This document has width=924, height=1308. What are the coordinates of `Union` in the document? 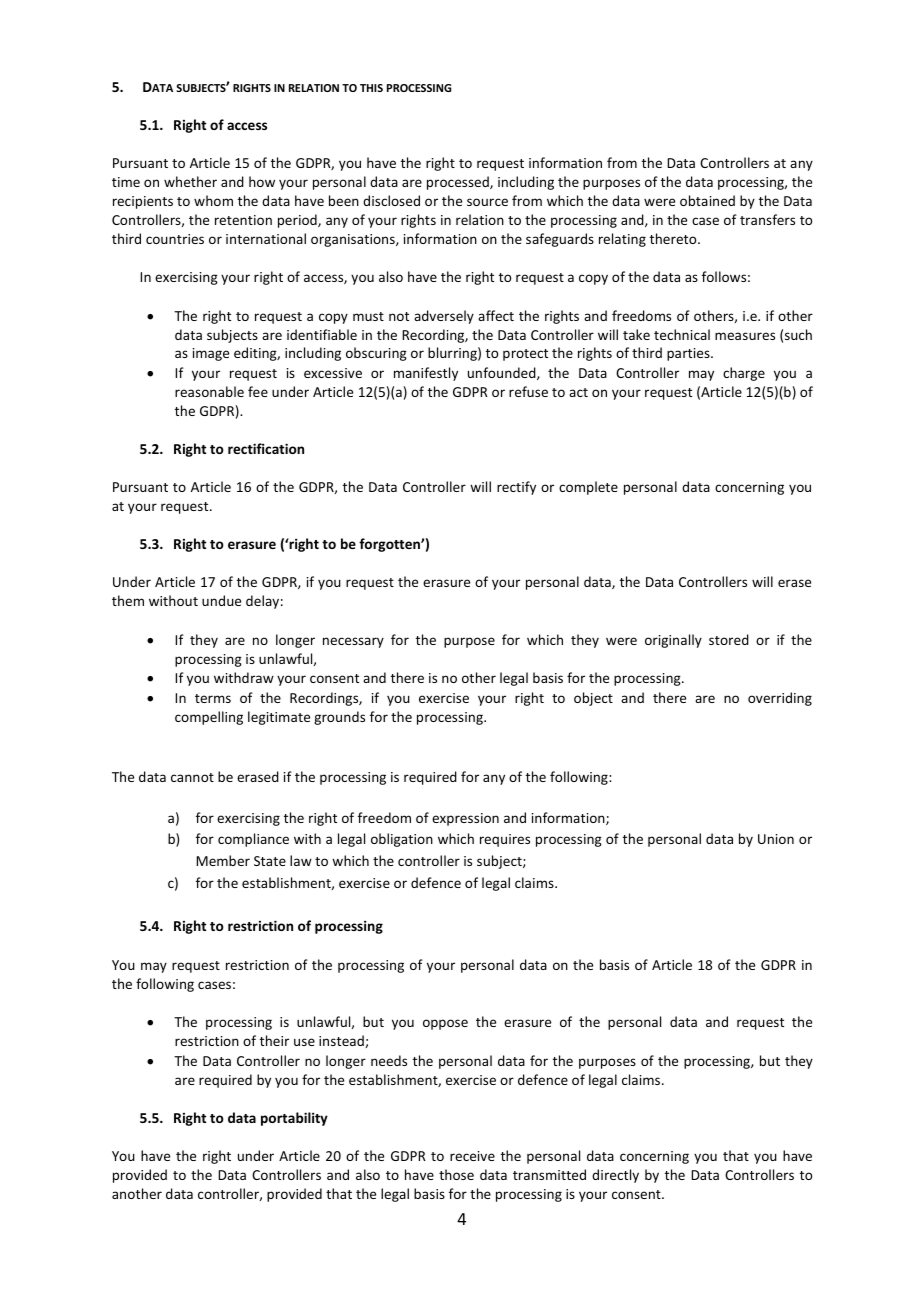 It's located at (776, 839).
